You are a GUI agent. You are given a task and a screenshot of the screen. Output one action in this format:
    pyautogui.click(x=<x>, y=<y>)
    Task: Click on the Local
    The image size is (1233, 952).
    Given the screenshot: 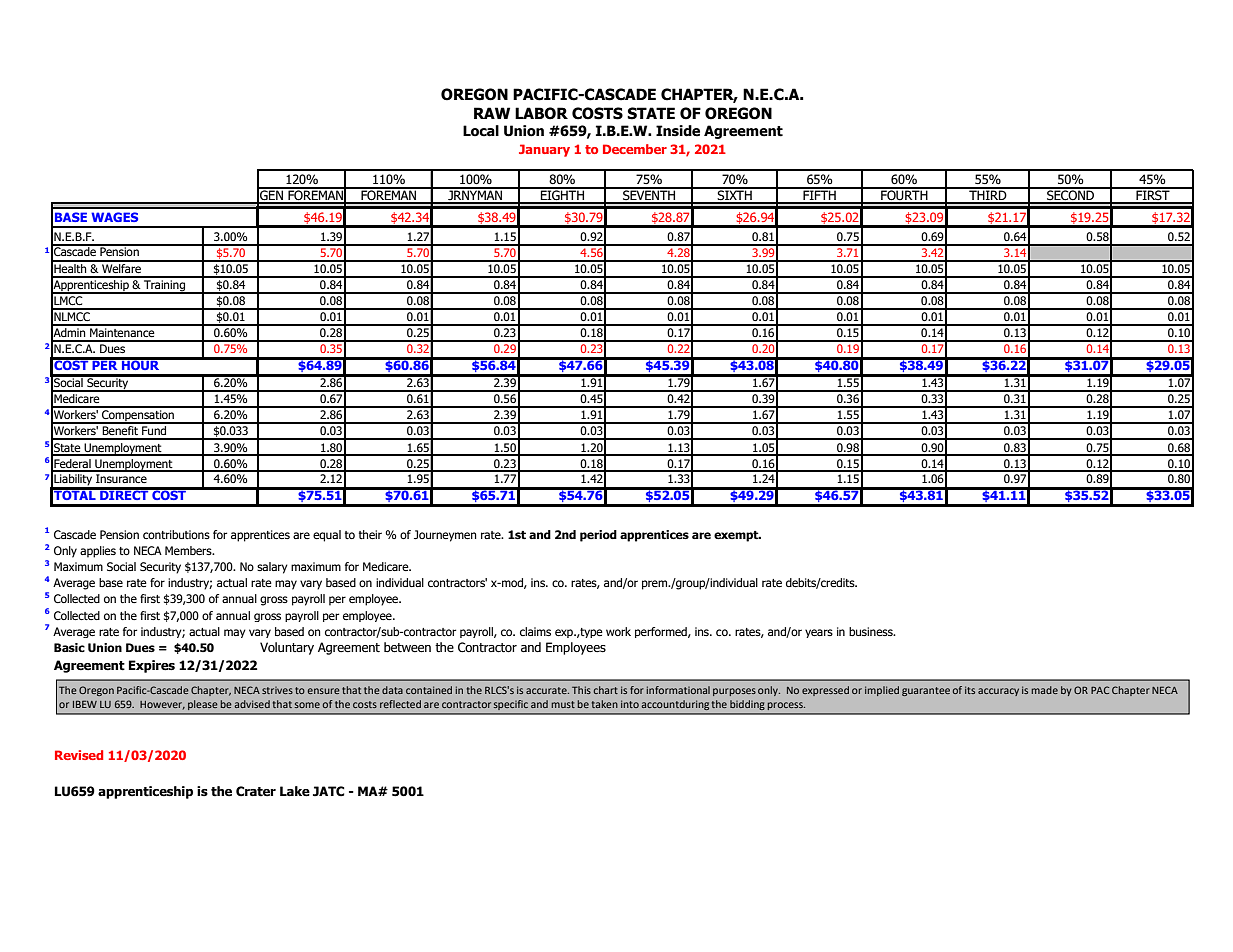 What is the action you would take?
    pyautogui.click(x=481, y=131)
